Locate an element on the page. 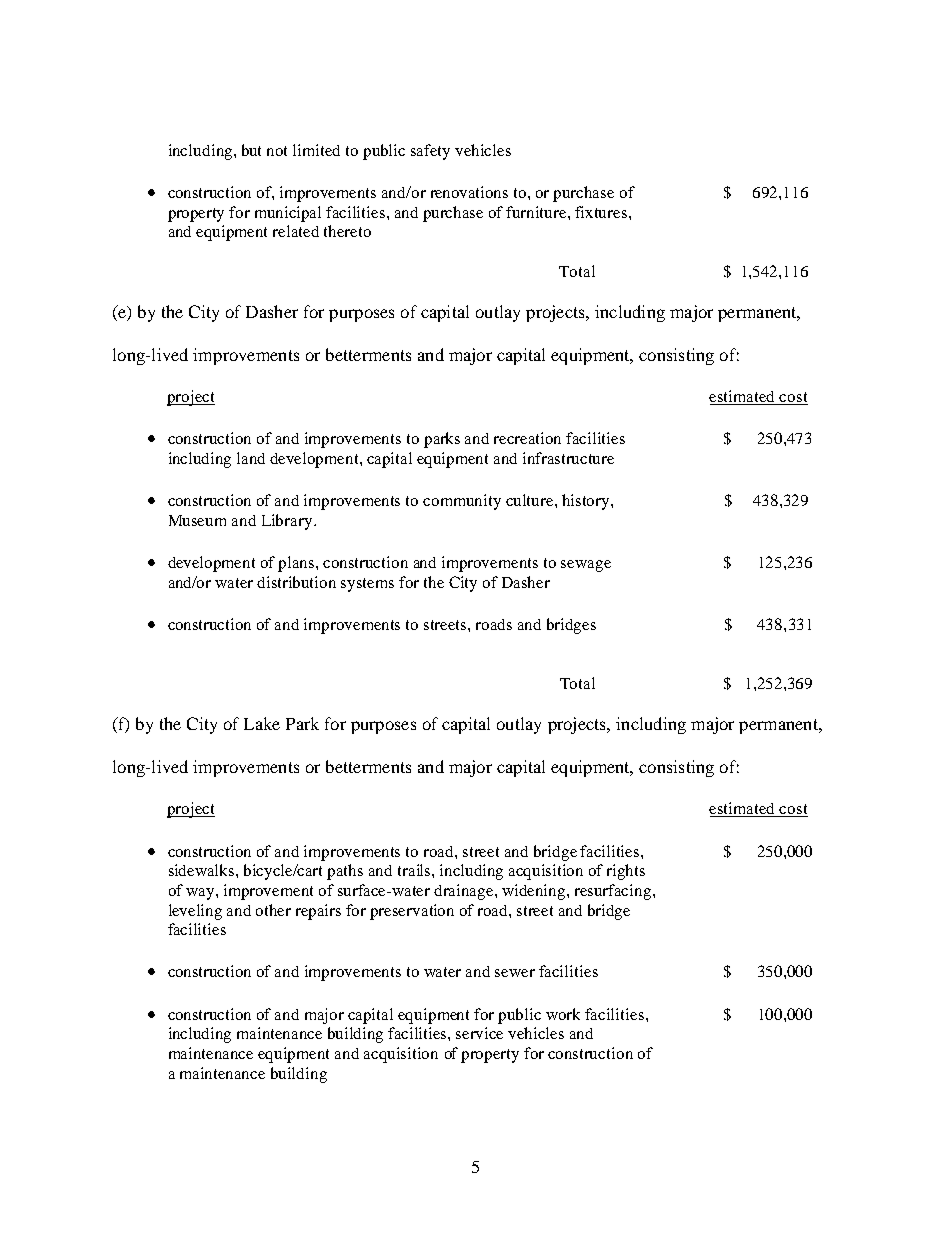 The image size is (952, 1233). systems is located at coordinates (367, 585).
